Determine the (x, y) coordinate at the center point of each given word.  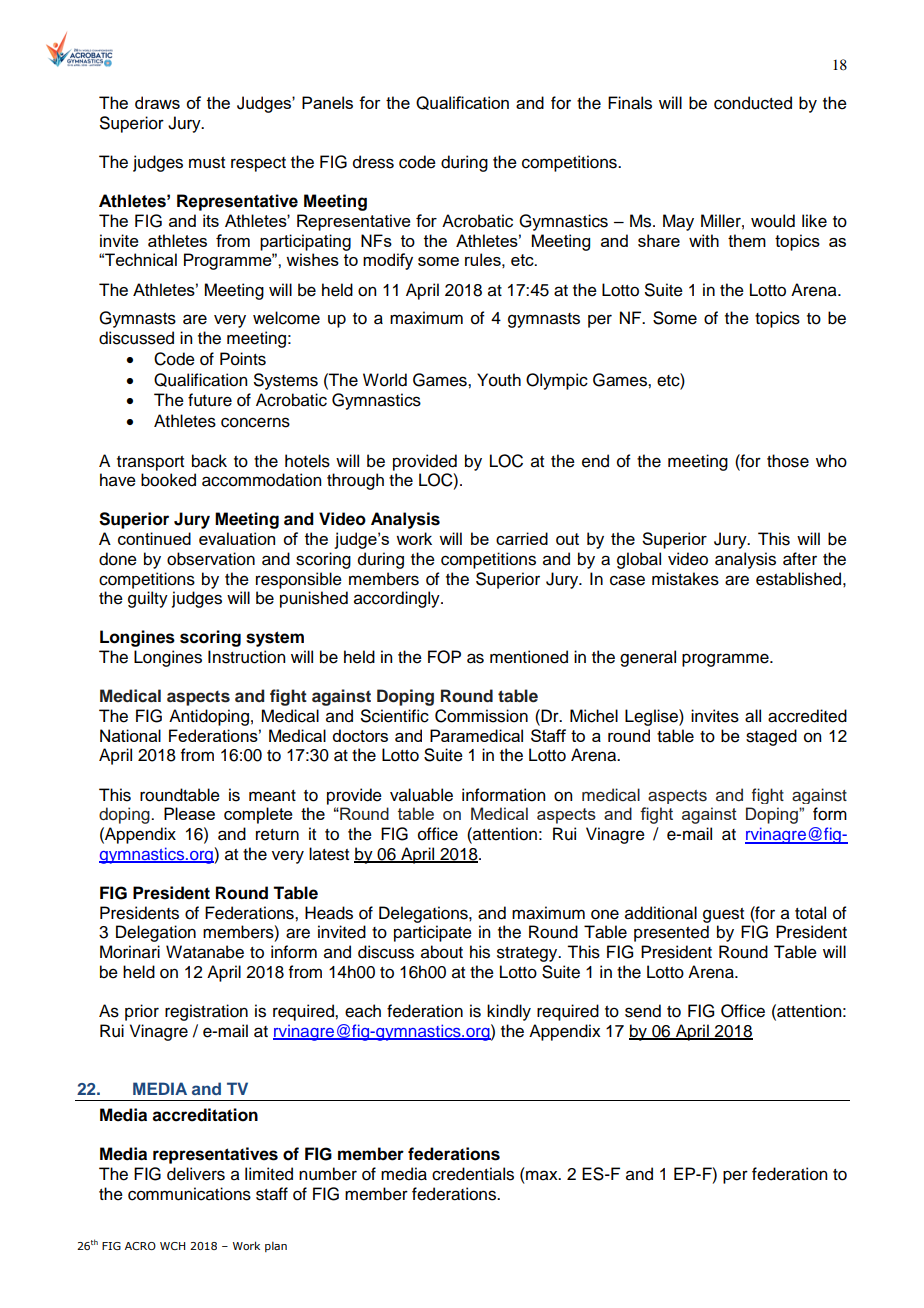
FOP (444, 657)
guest (723, 915)
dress (373, 162)
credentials (473, 1174)
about (442, 952)
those (788, 461)
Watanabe (205, 952)
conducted (753, 103)
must (207, 163)
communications (189, 1194)
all (753, 716)
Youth (499, 380)
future (210, 400)
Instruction (246, 657)
